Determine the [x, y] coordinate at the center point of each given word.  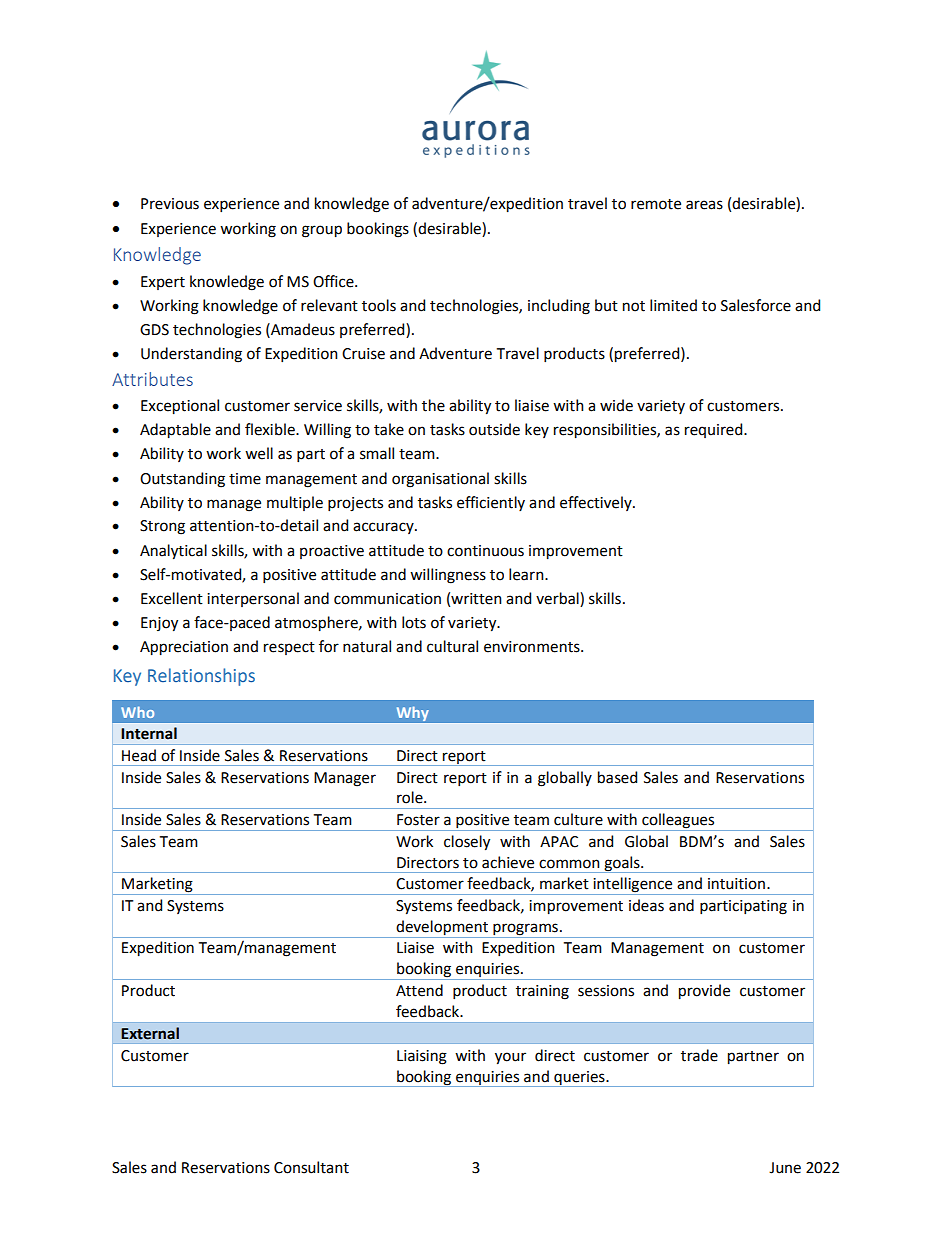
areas [704, 205]
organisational [440, 480]
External [150, 1033]
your [510, 1058]
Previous [170, 204]
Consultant [311, 1167]
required [715, 430]
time [245, 479]
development [442, 929]
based [617, 777]
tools [379, 305]
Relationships [201, 677]
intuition [736, 884]
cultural [452, 646]
